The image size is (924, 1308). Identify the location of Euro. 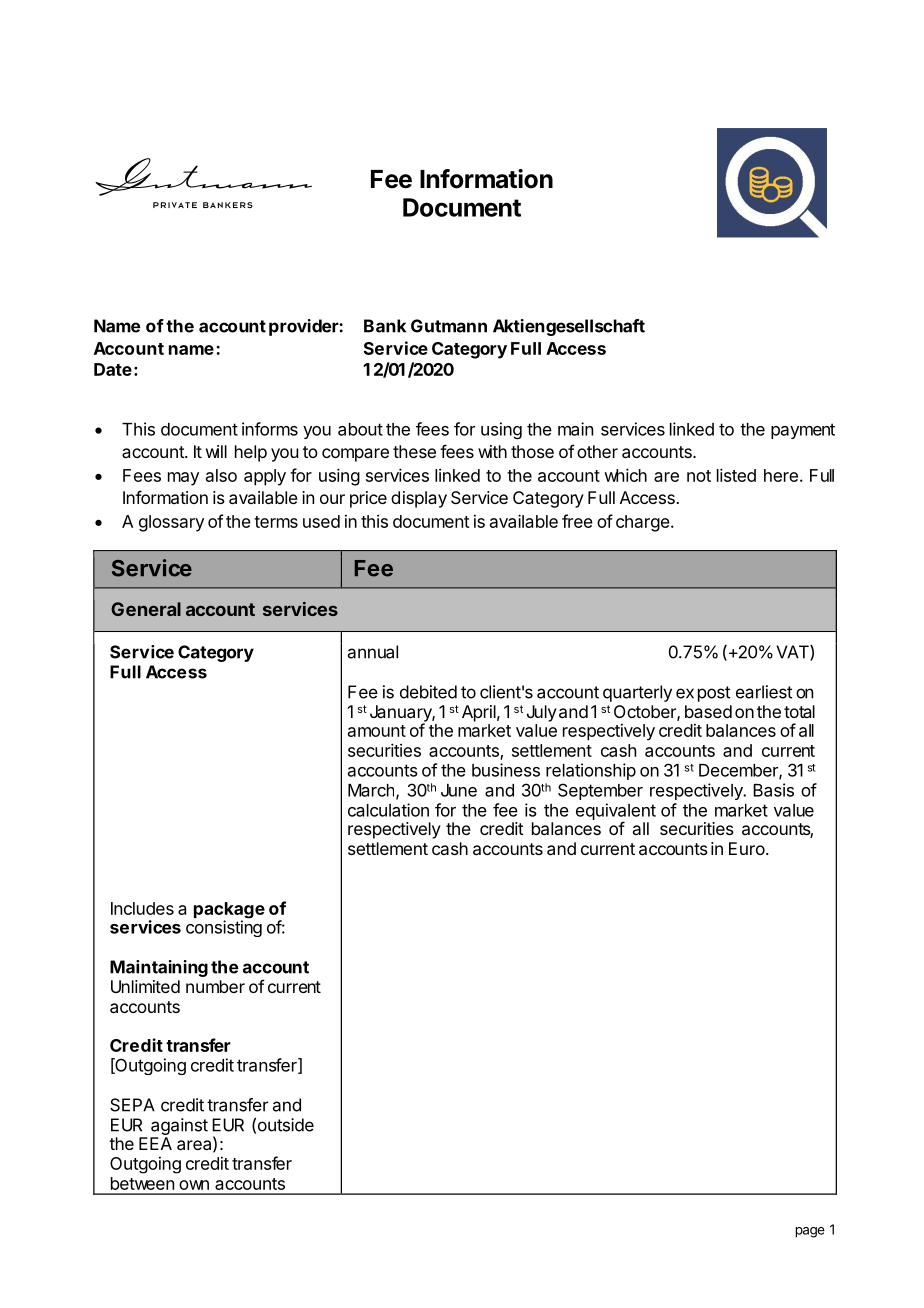
(747, 848).
